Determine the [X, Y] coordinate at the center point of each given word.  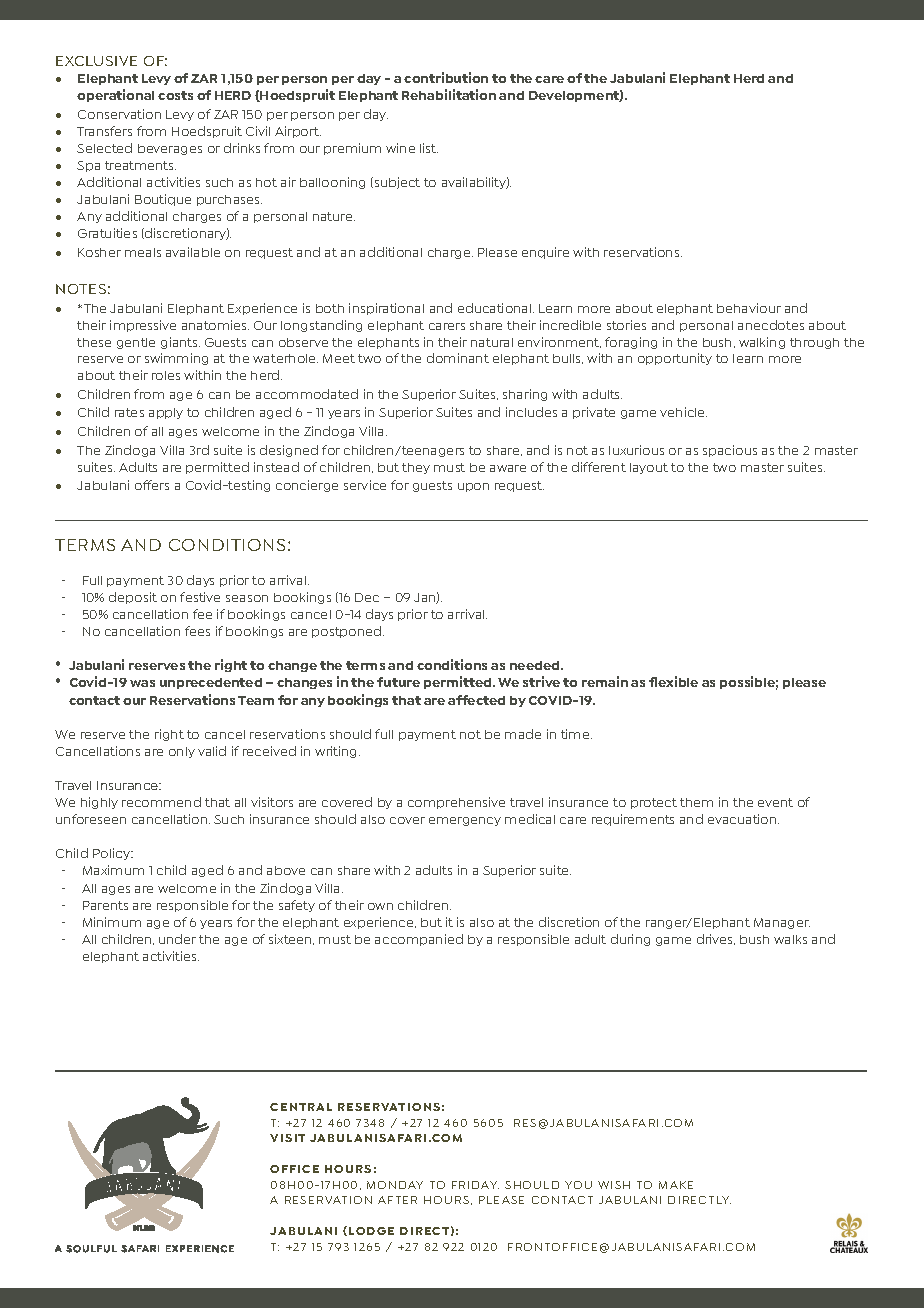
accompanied [419, 940]
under [177, 939]
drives [716, 939]
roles [166, 375]
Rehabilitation [449, 94]
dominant [458, 358]
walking [762, 343]
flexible [673, 681]
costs [175, 95]
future [398, 682]
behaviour [749, 308]
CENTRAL [301, 1107]
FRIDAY [475, 1185]
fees [197, 631]
